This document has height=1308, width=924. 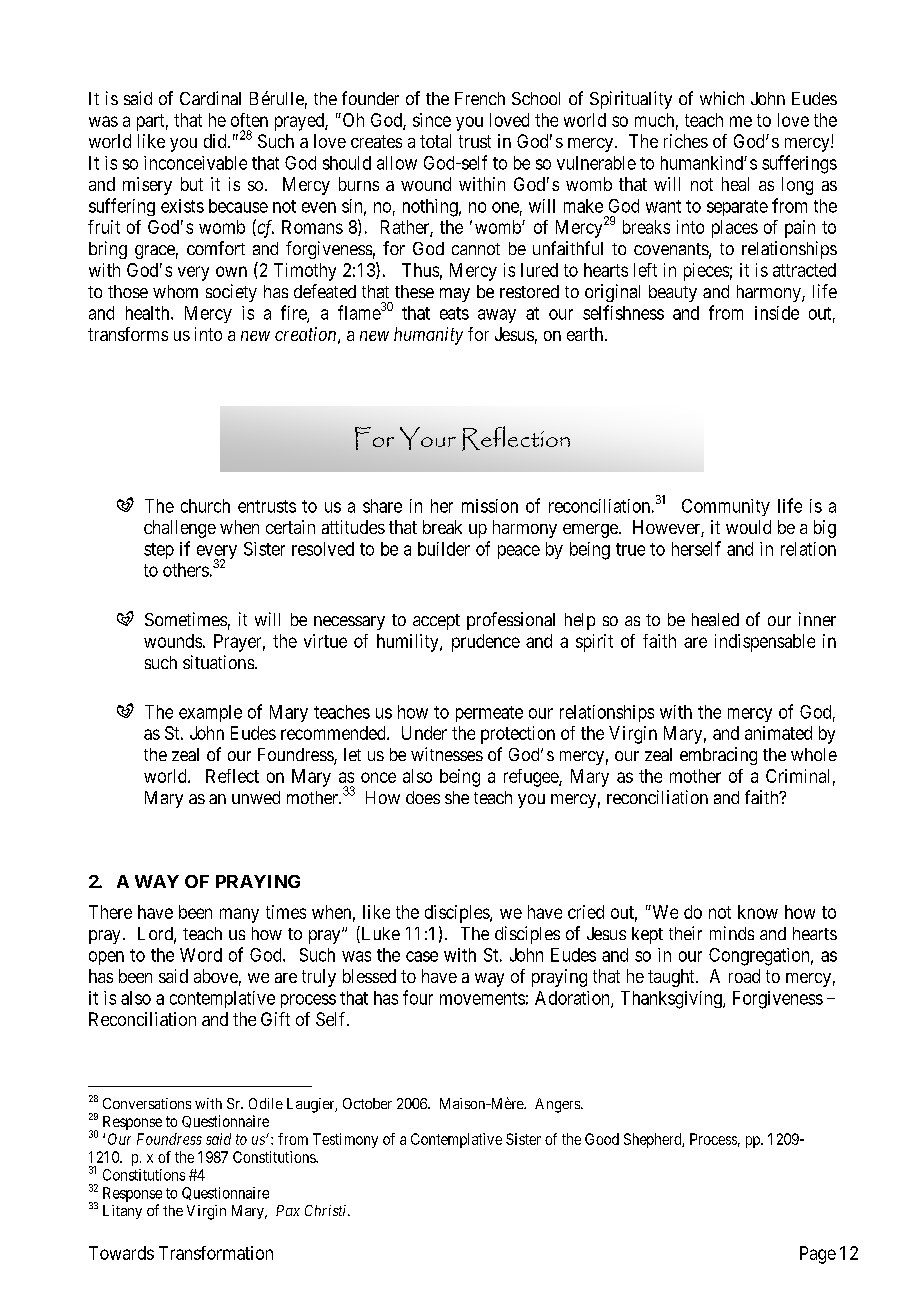 I want to click on Page, so click(x=818, y=1255).
